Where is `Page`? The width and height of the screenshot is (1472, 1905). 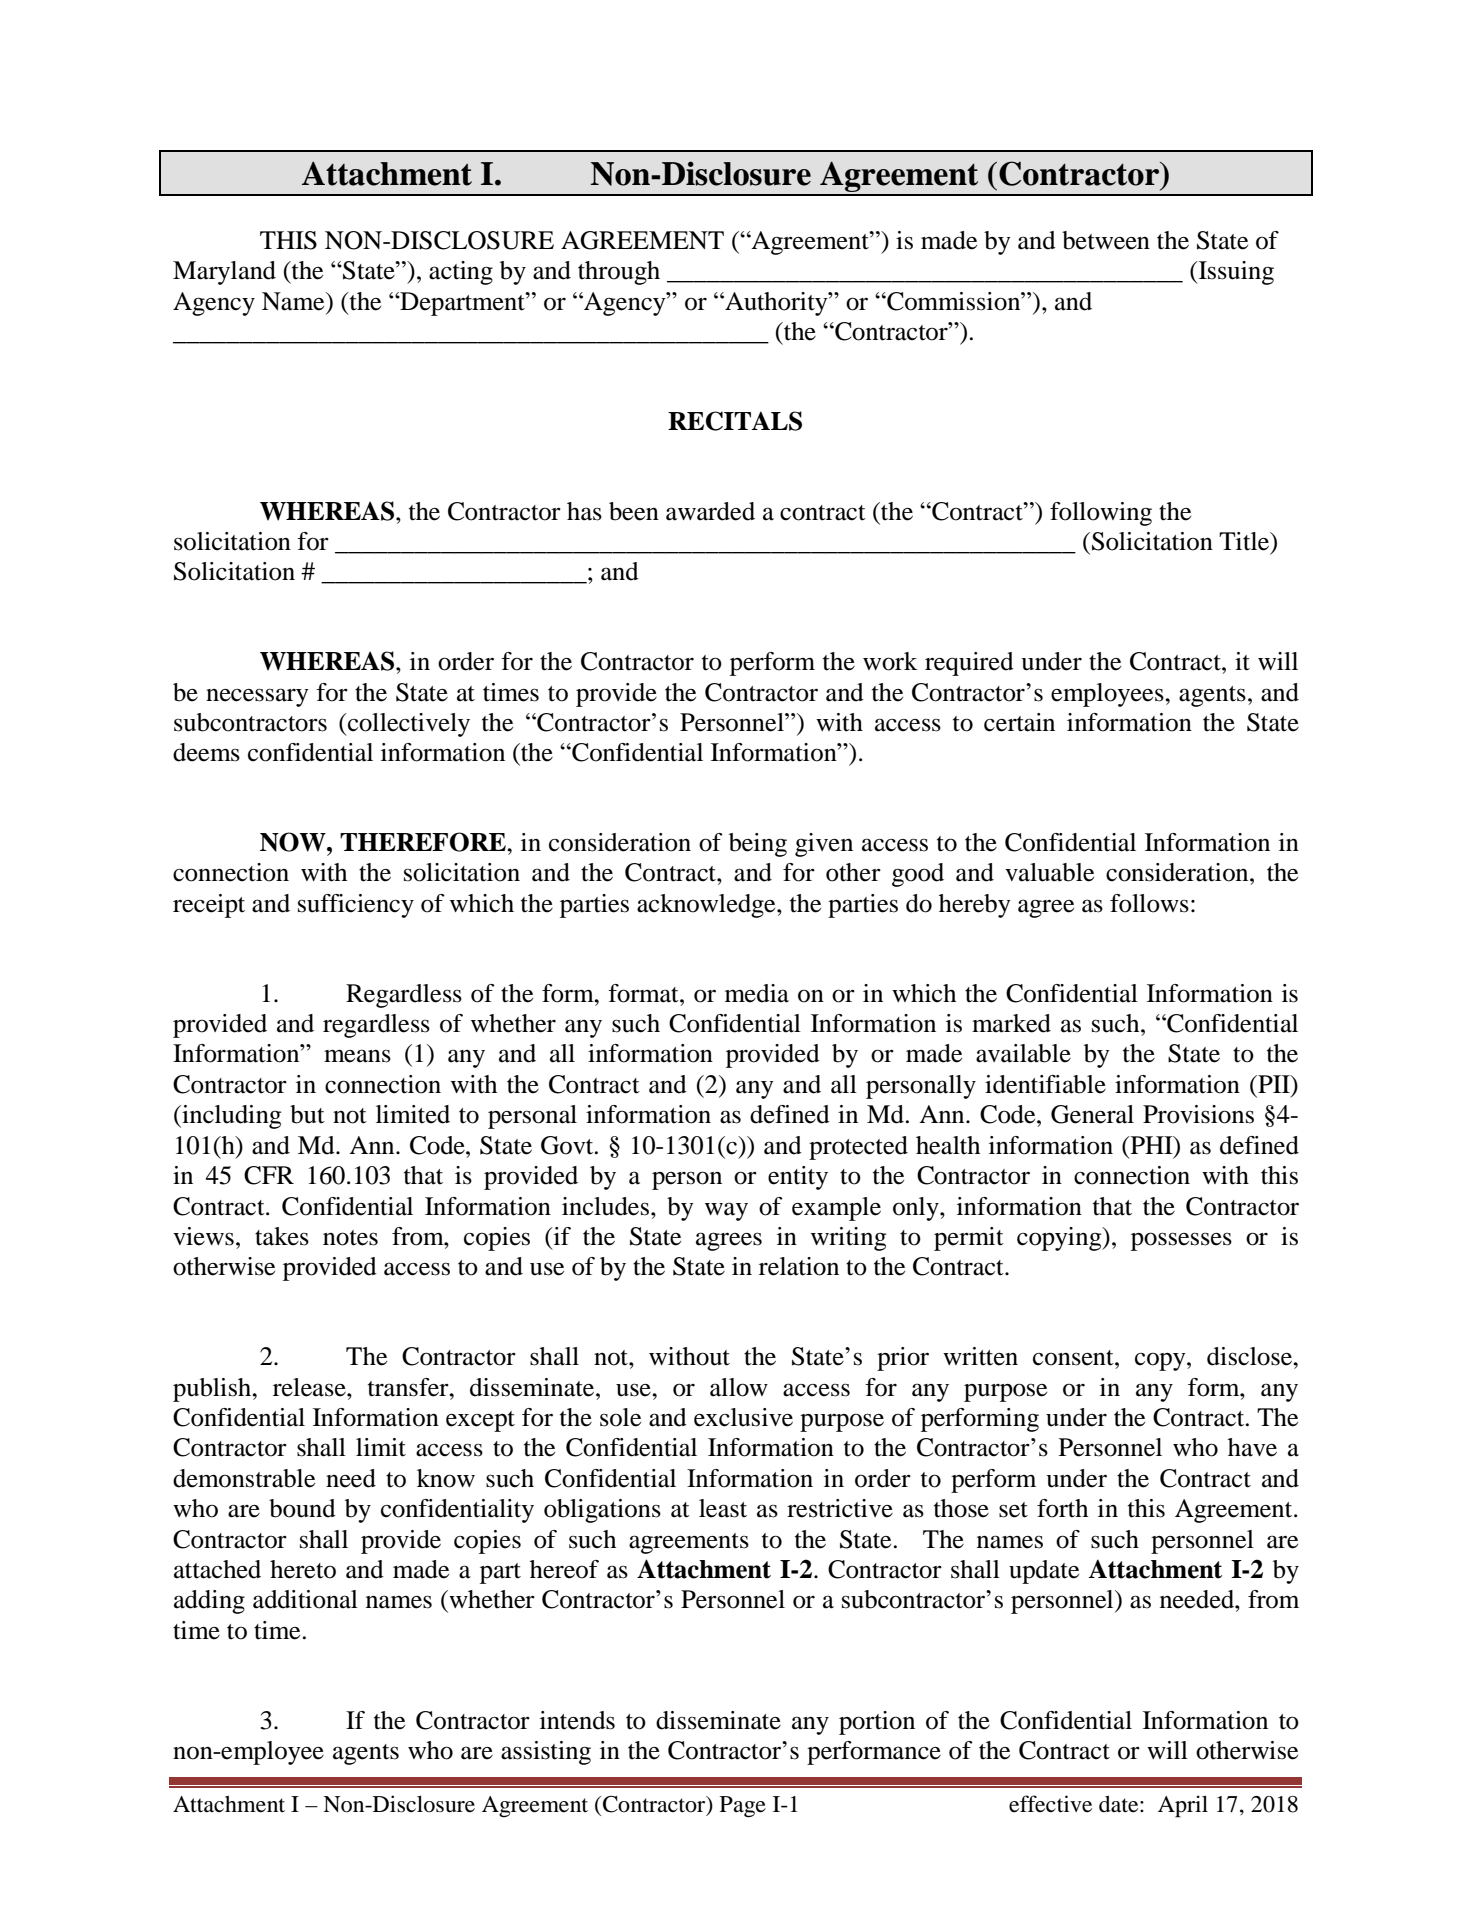 Page is located at coordinates (743, 1807).
